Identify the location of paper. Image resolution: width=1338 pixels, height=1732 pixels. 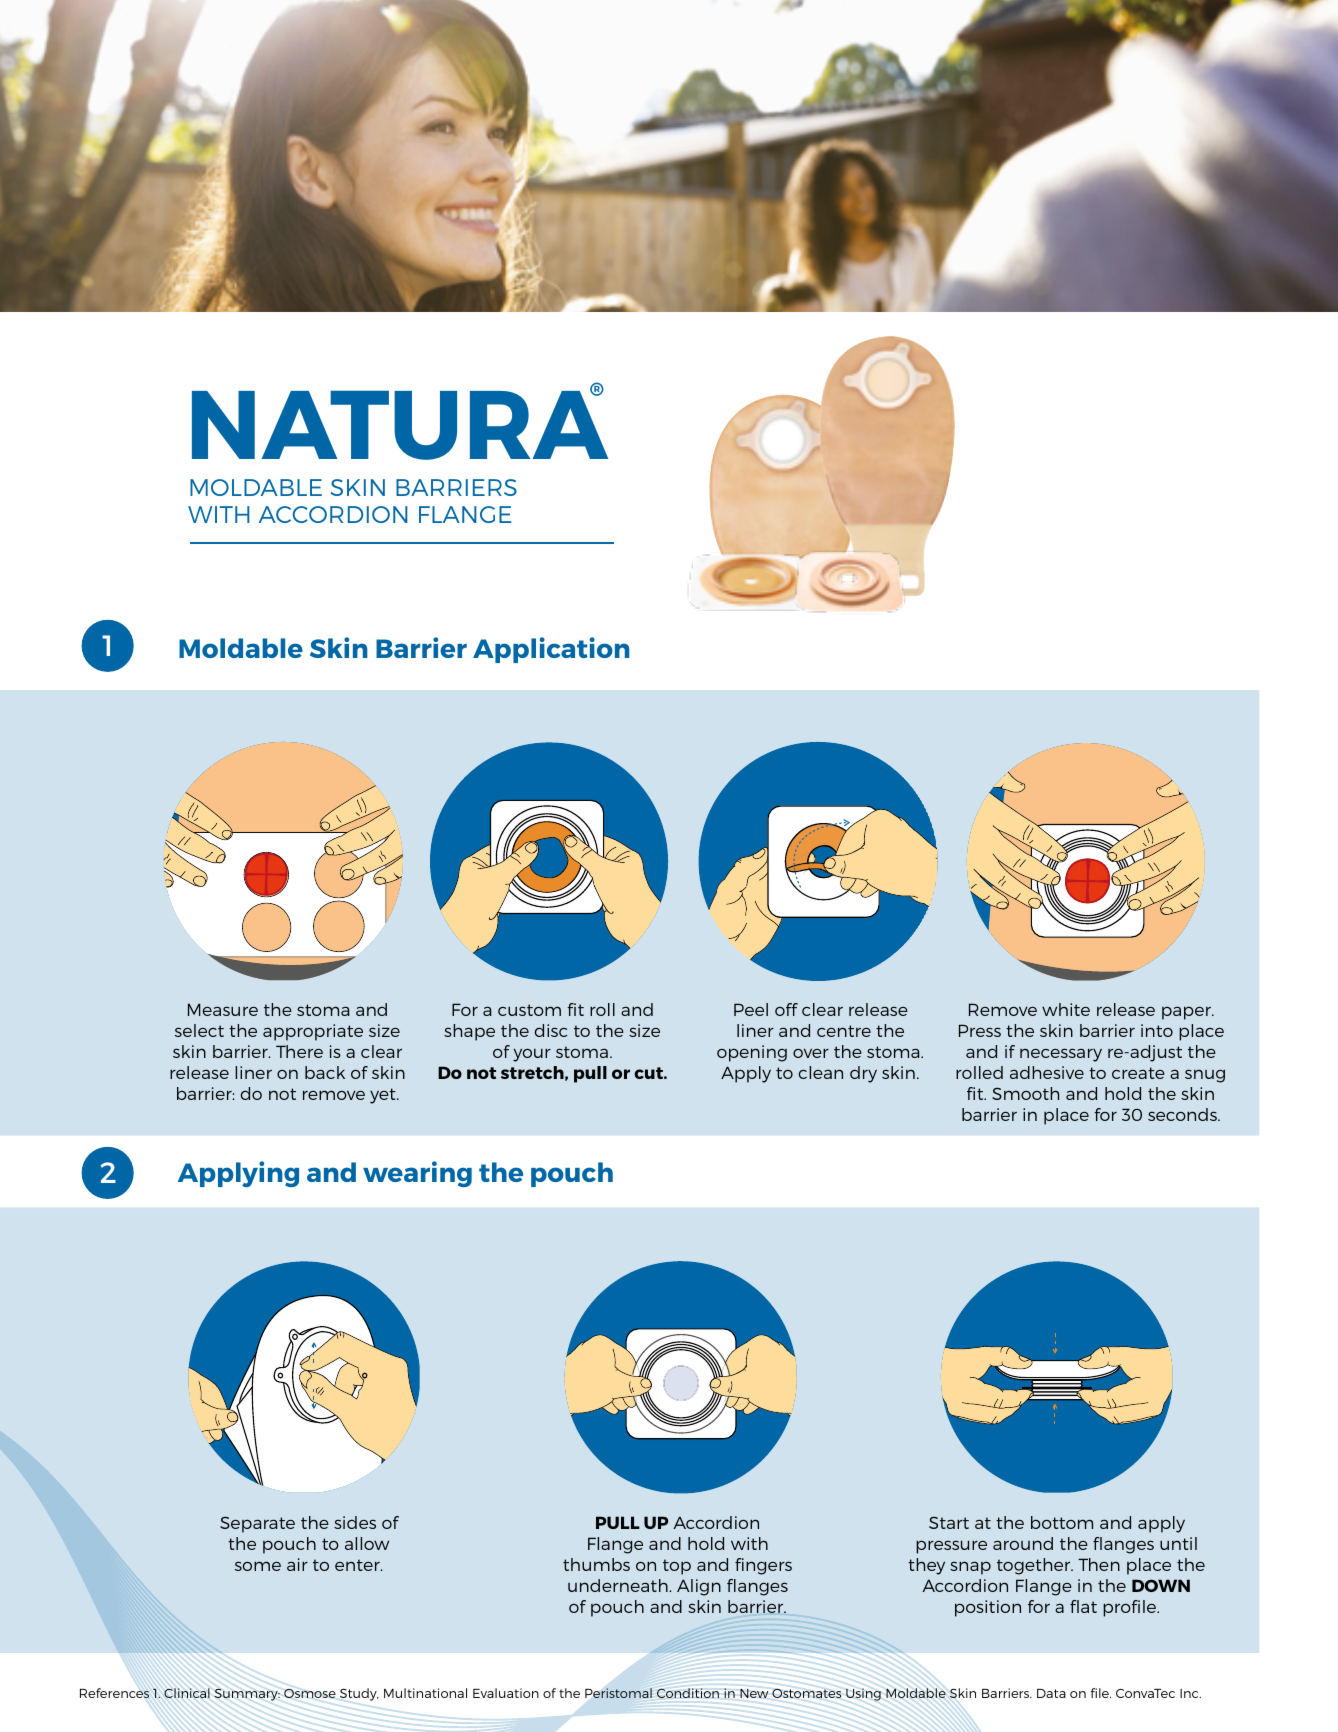
(1187, 1013).
